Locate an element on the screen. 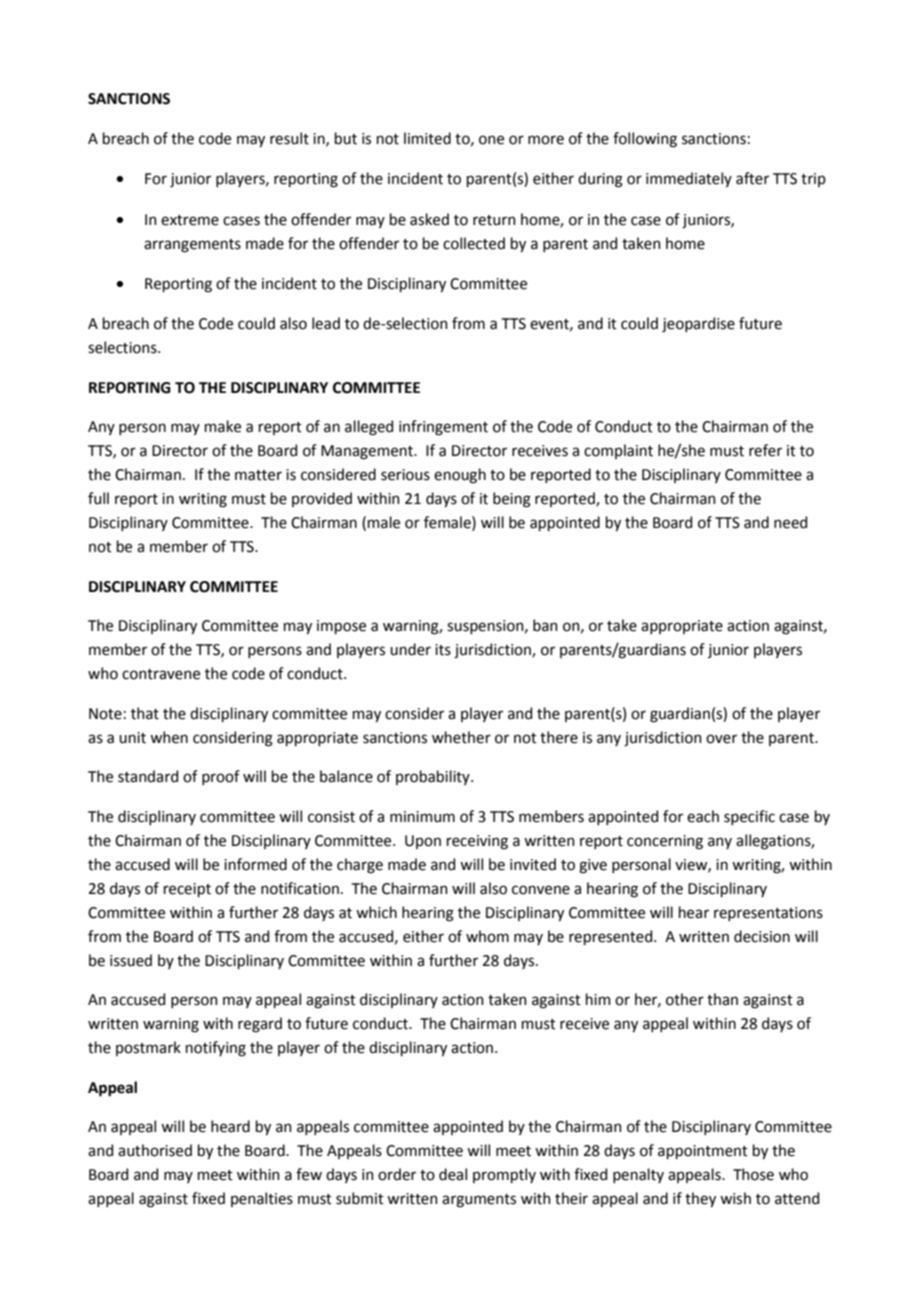  deal is located at coordinates (453, 1174).
